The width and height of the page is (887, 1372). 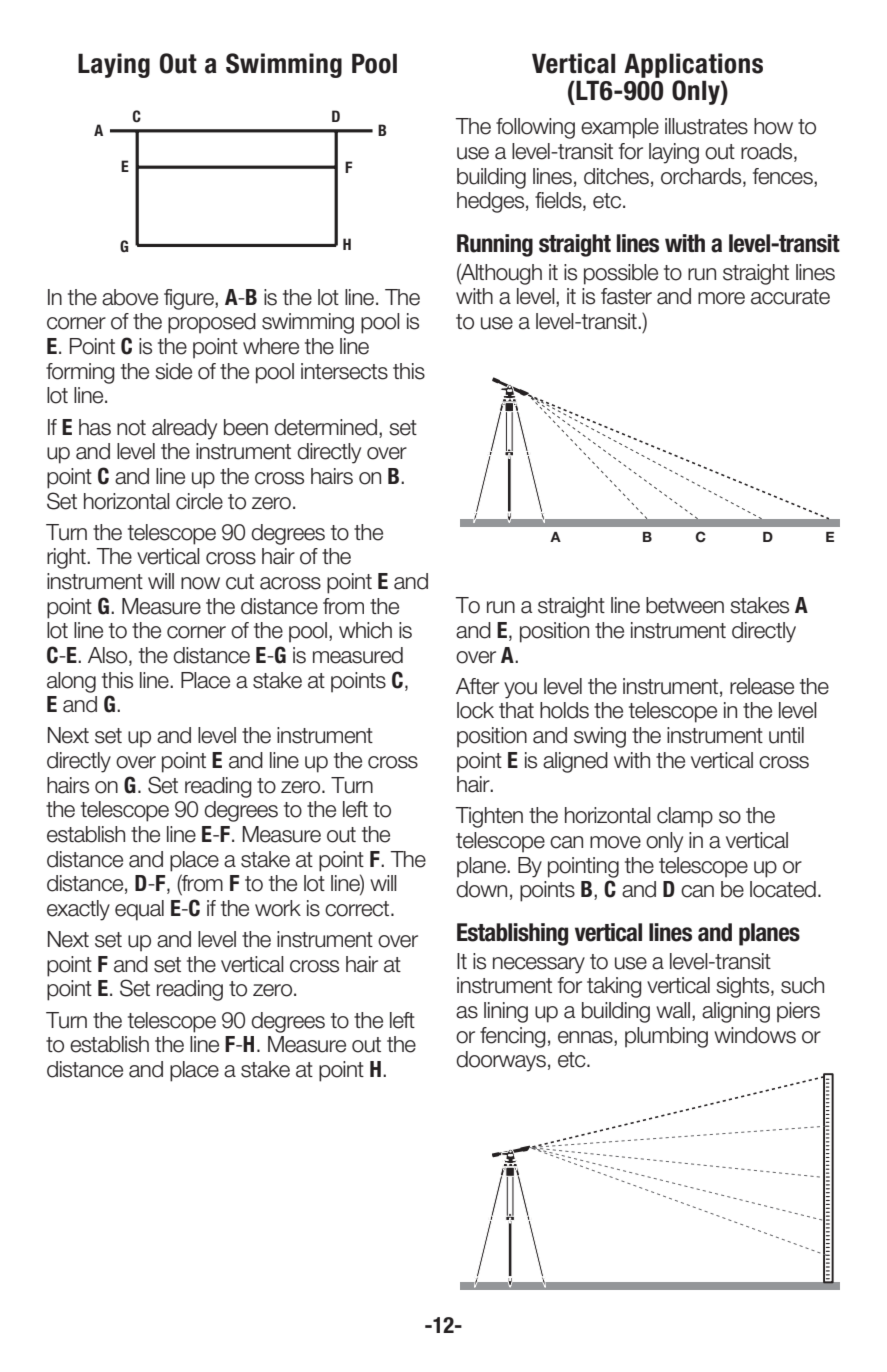 I want to click on above, so click(x=130, y=297).
